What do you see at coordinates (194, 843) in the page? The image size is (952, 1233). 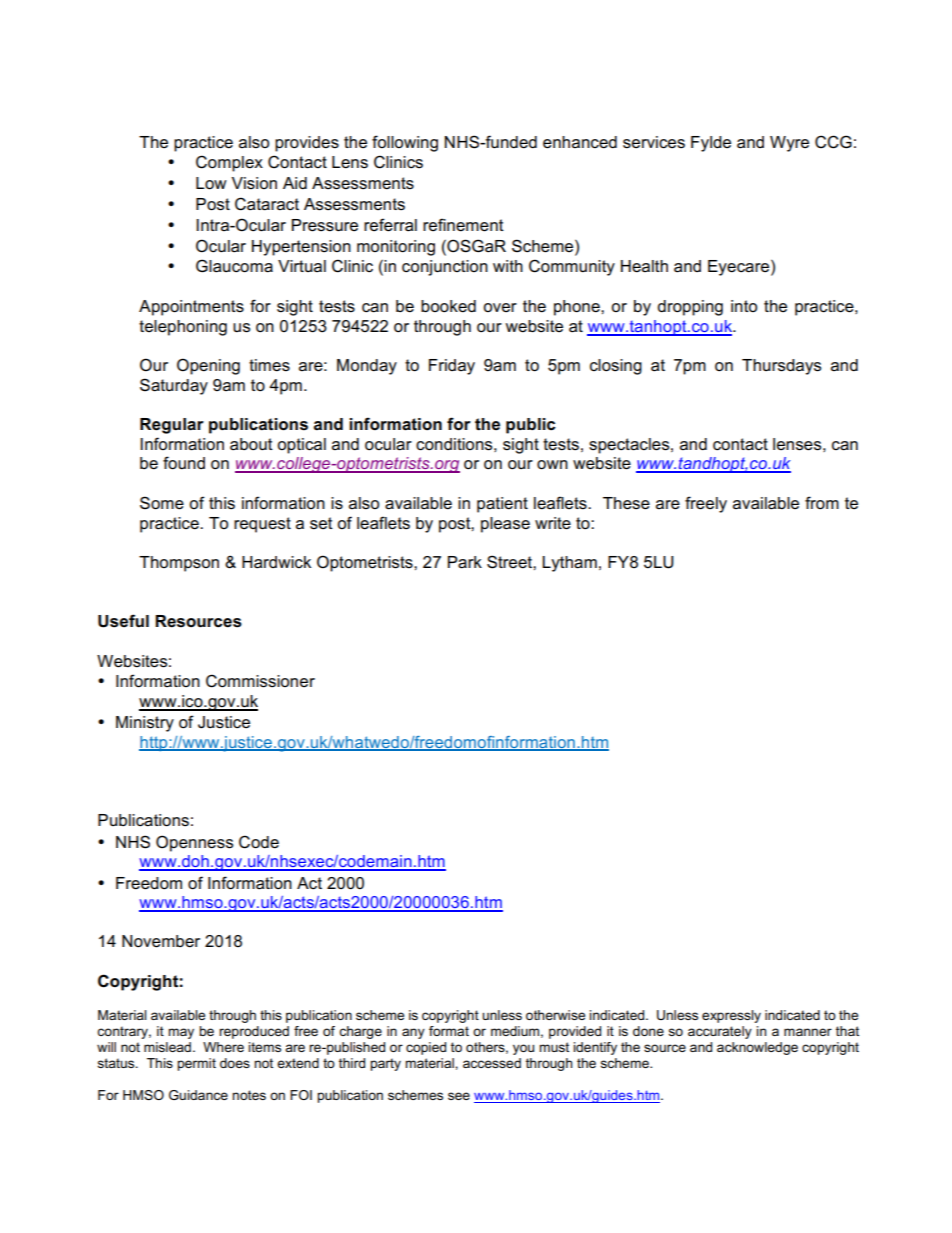 I see `Openness` at bounding box center [194, 843].
